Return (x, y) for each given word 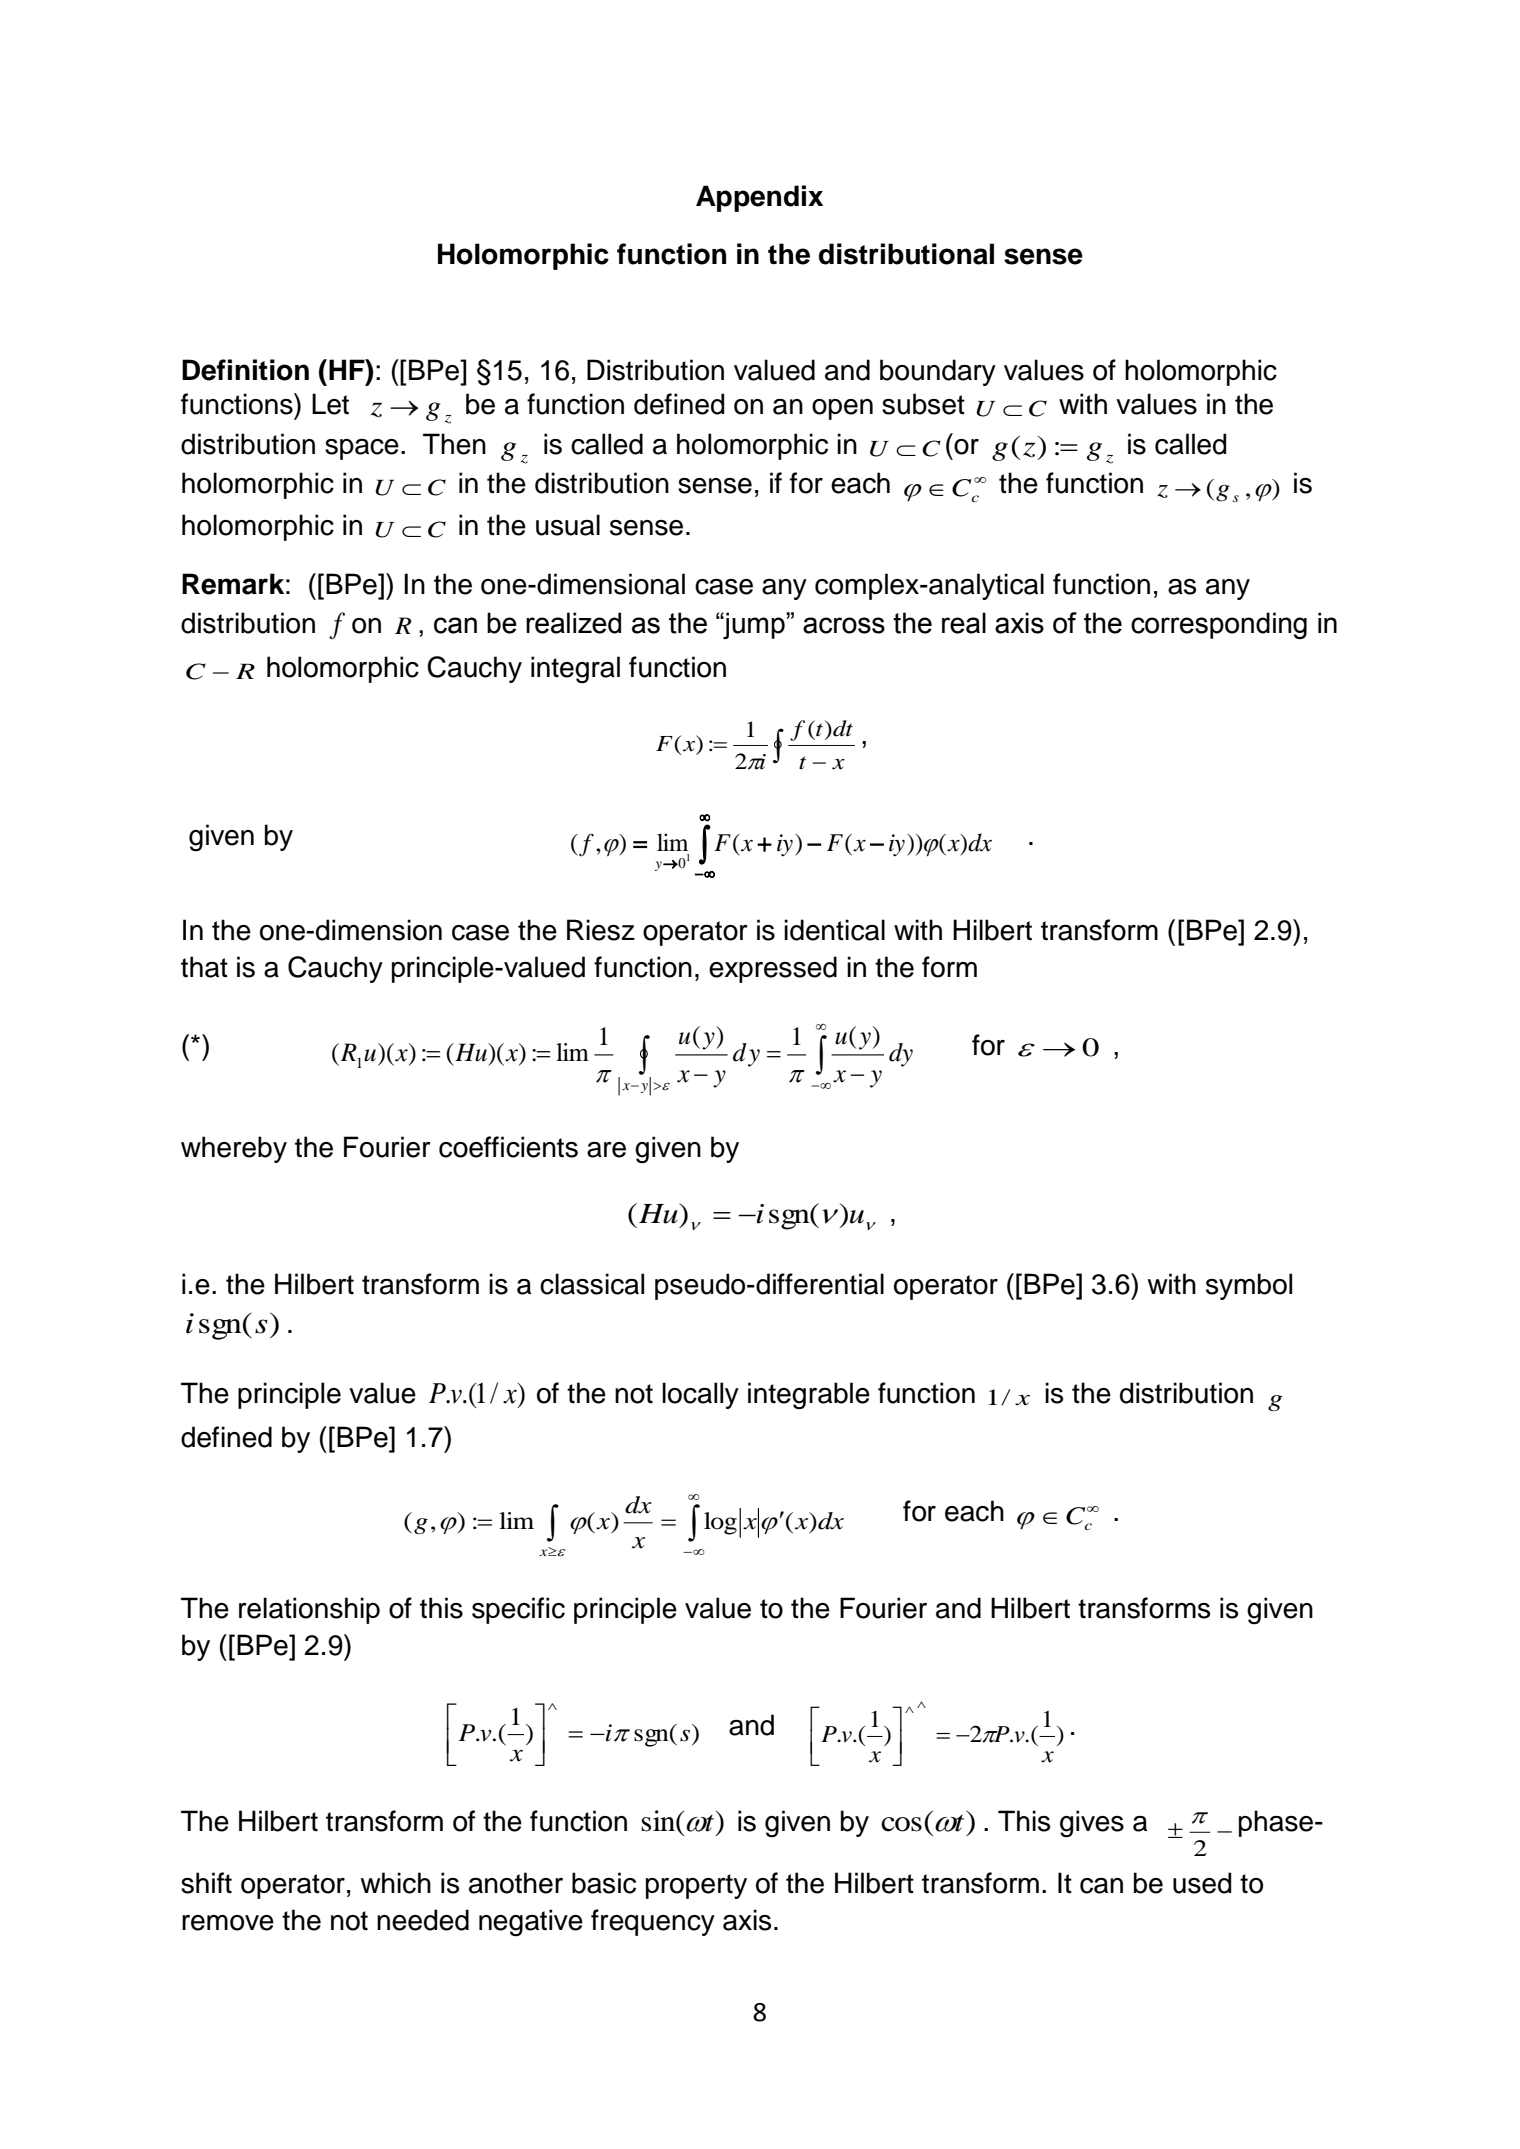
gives (1092, 1824)
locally (700, 1395)
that (204, 967)
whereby (234, 1149)
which (395, 1883)
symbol (1249, 1286)
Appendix (759, 198)
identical (834, 930)
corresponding (1219, 625)
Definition (245, 370)
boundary (938, 372)
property (696, 1886)
